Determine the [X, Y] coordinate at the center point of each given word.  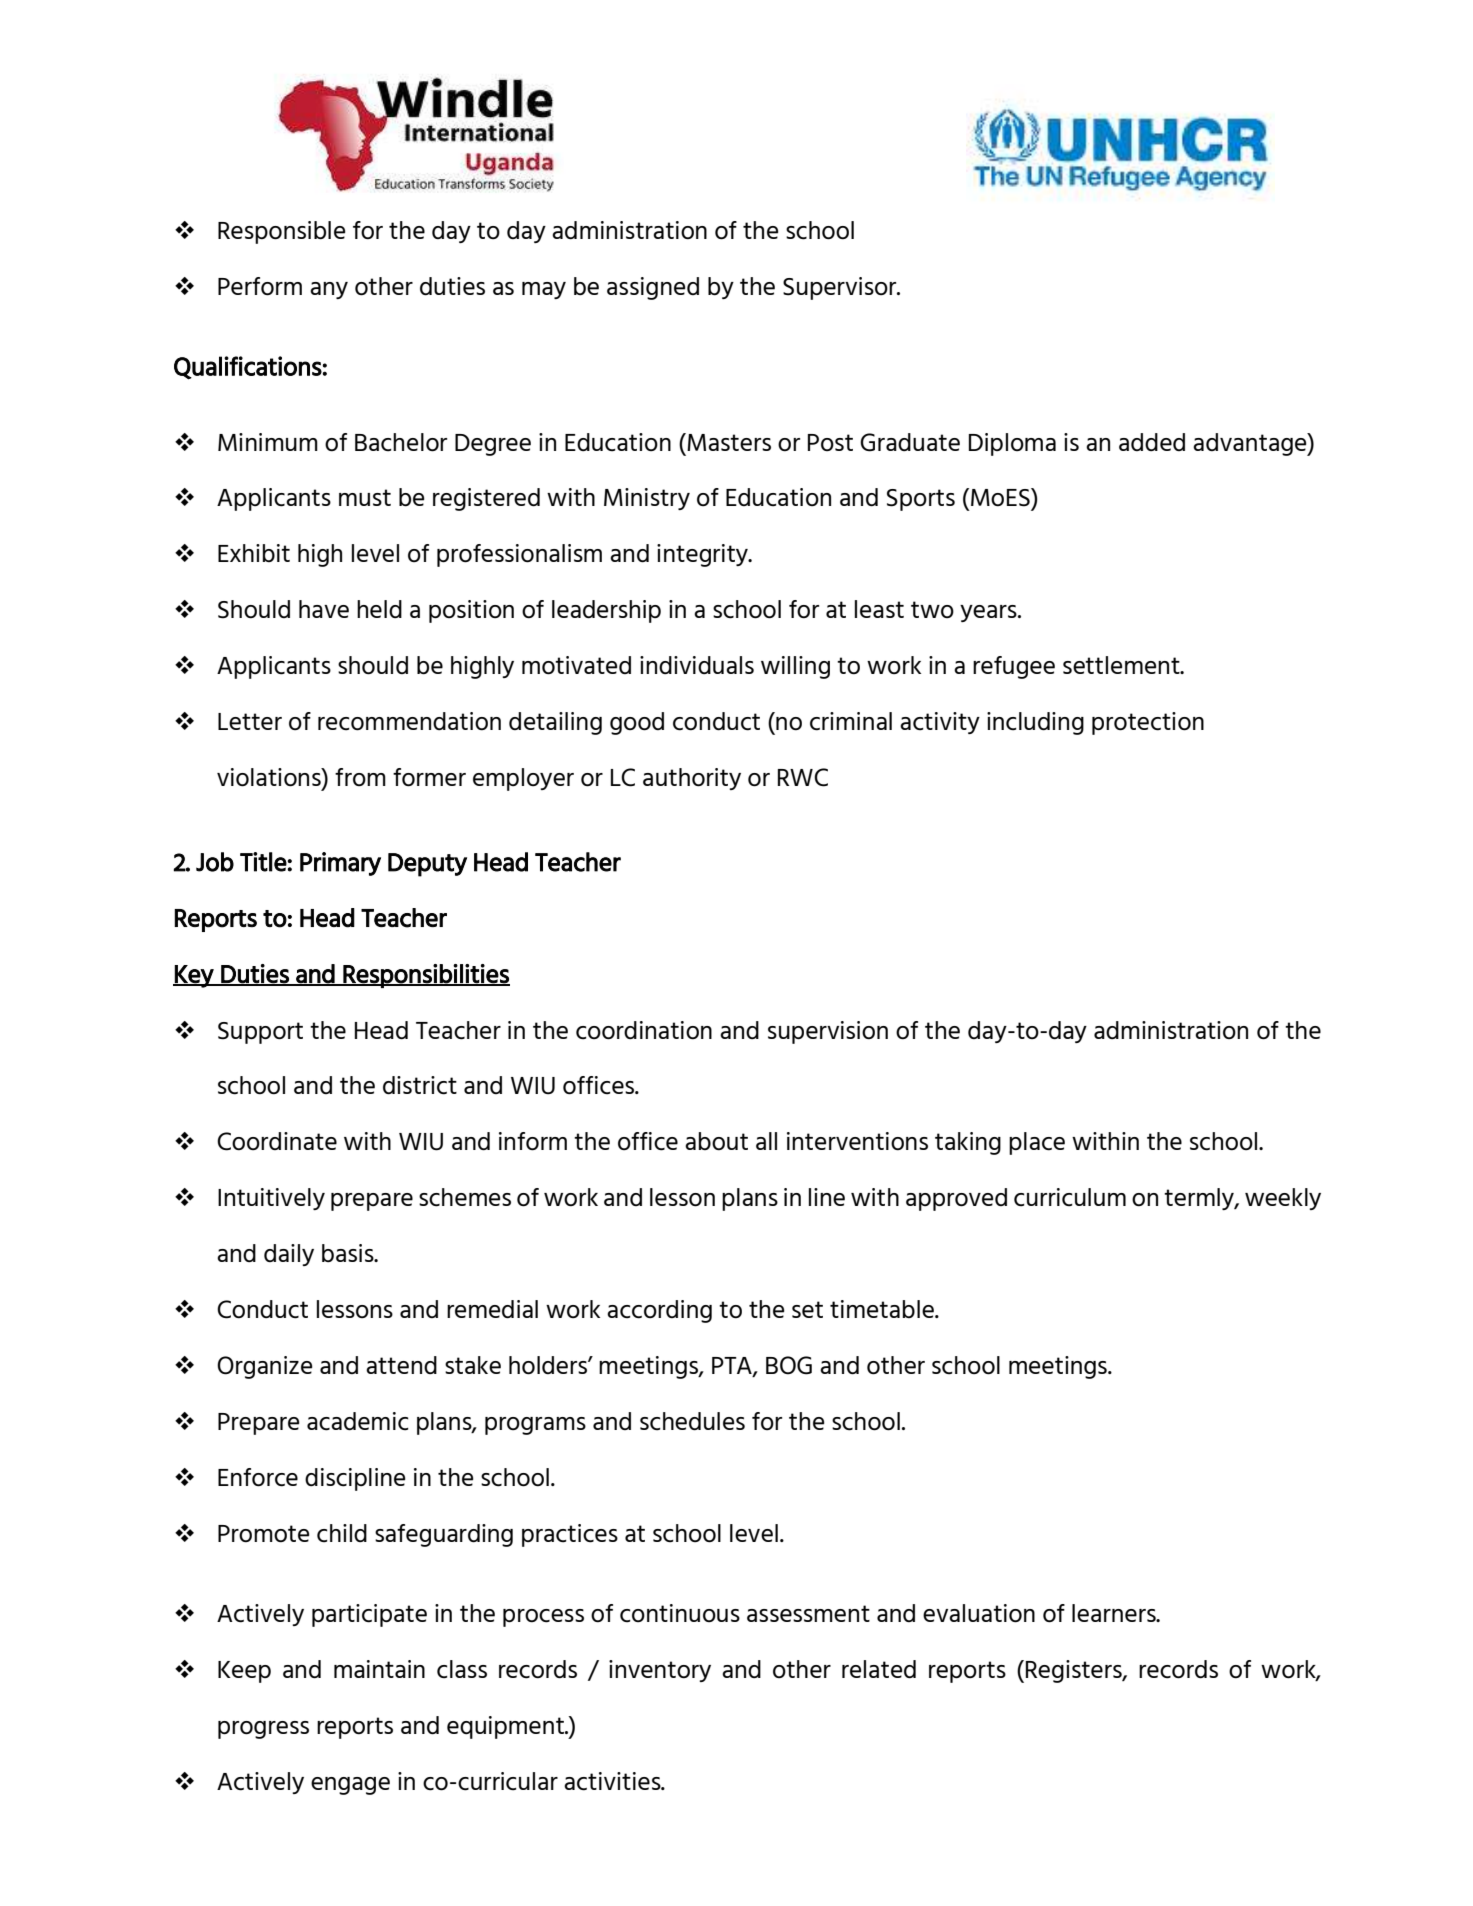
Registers [1075, 1671]
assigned [653, 288]
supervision [828, 1032]
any [329, 290]
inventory [660, 1671]
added [1152, 442]
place [1037, 1143]
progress [263, 1730]
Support [260, 1033]
